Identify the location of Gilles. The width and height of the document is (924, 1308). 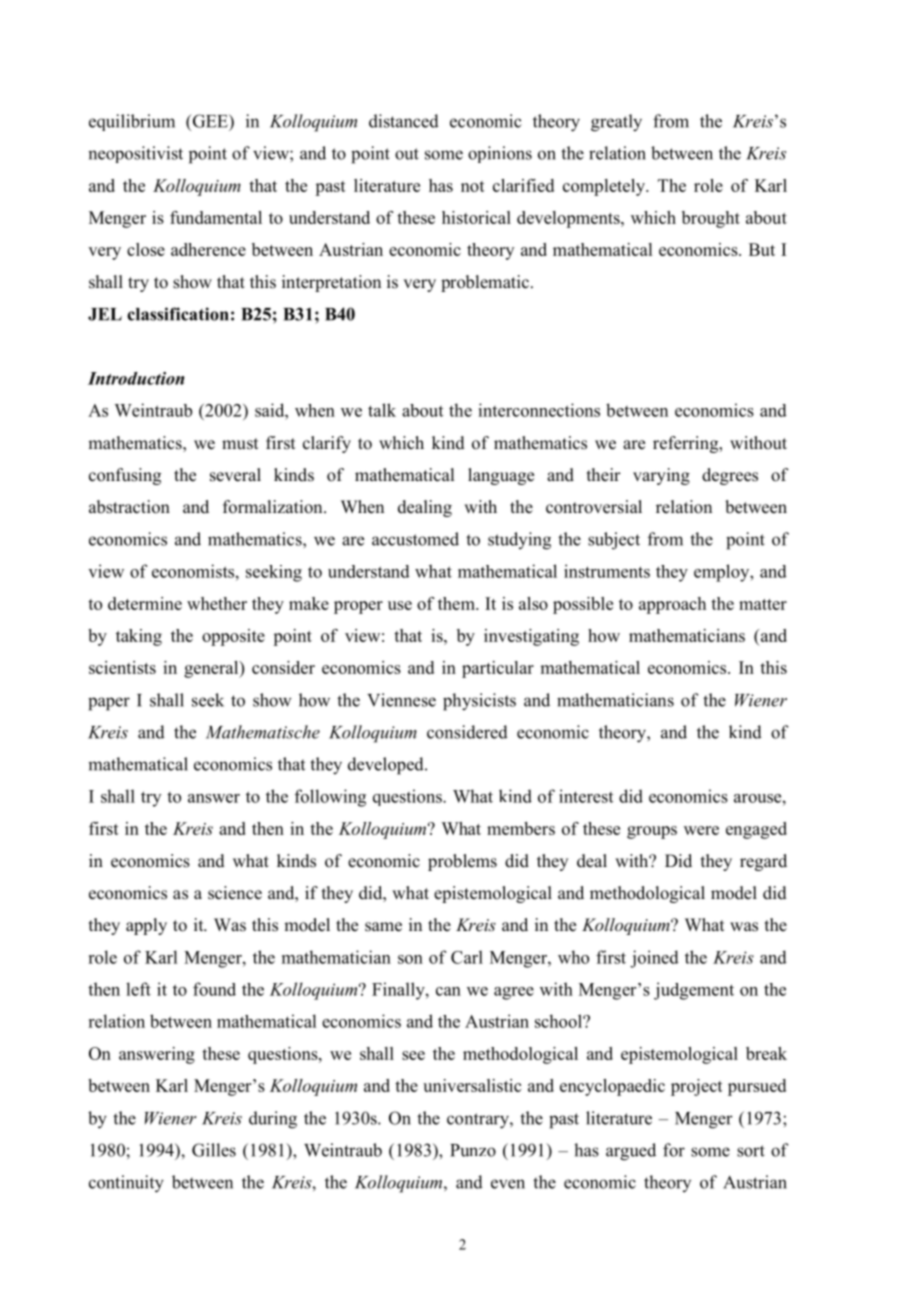
(214, 1150).
